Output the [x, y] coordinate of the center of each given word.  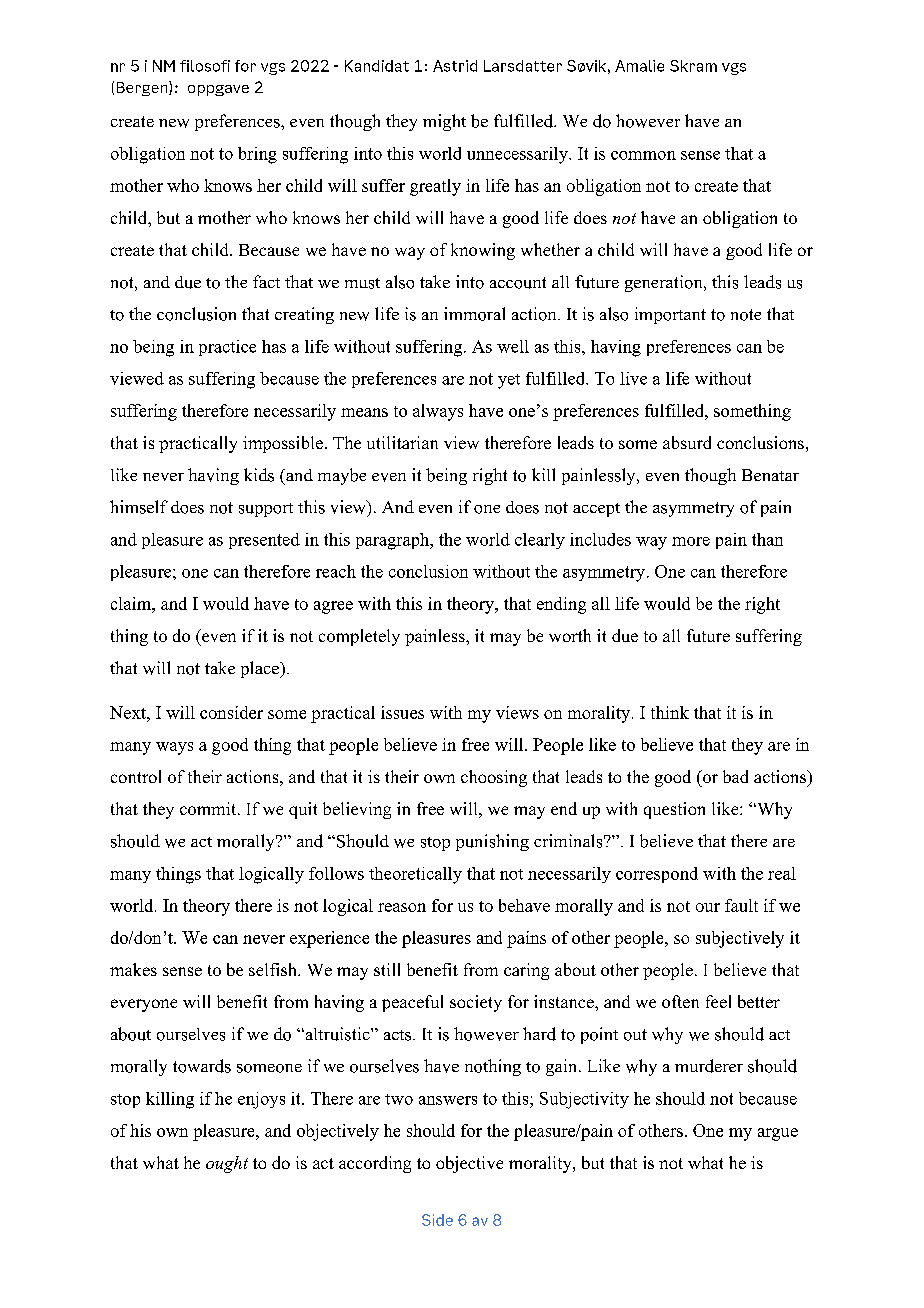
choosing [494, 778]
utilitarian [402, 442]
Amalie [639, 66]
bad [735, 776]
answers [448, 1100]
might [444, 122]
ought [227, 1164]
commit [209, 808]
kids [259, 475]
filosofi [205, 66]
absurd [687, 442]
